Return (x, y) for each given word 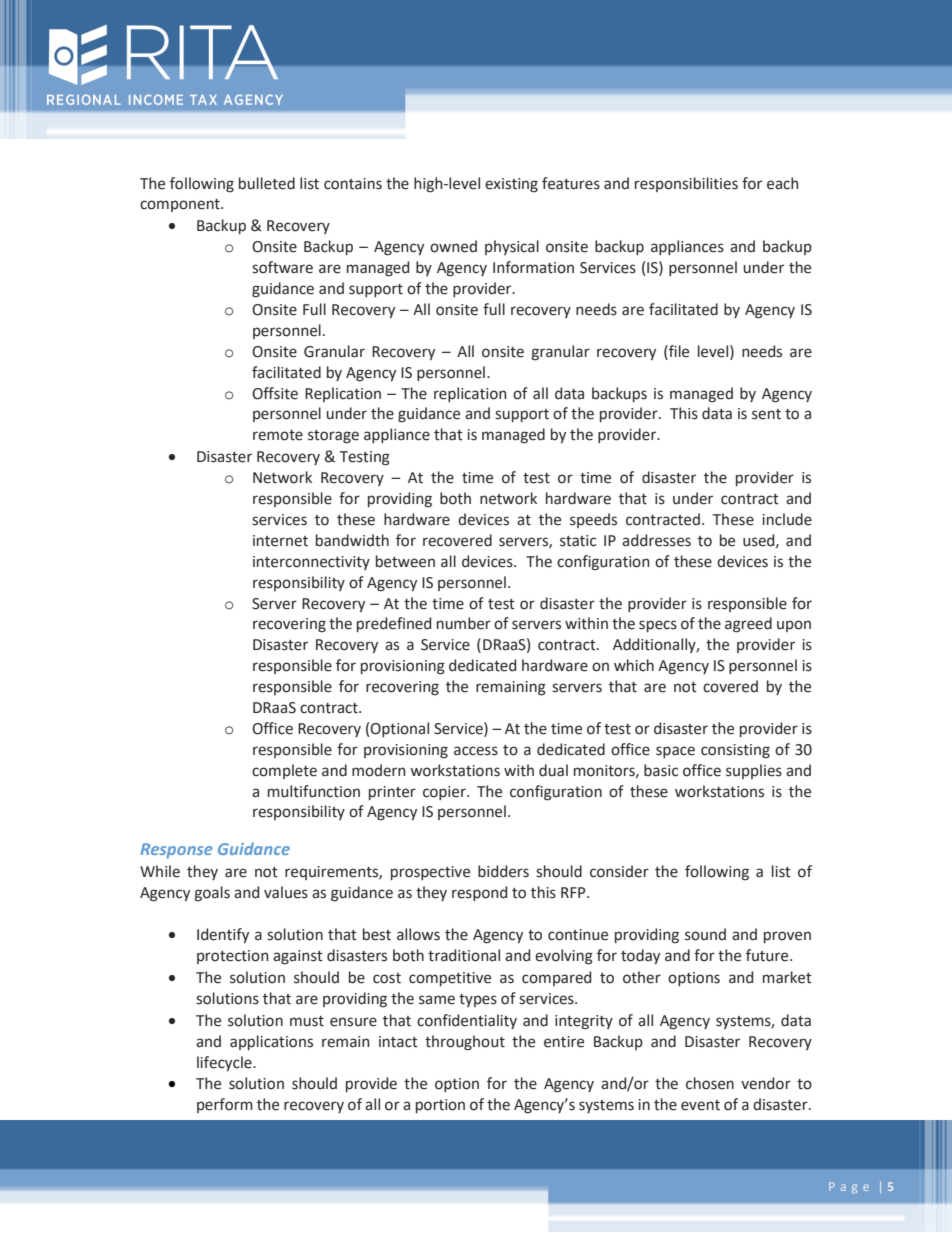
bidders (503, 871)
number (464, 623)
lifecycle (225, 1063)
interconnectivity (311, 563)
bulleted (267, 183)
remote (278, 435)
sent (766, 414)
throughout (465, 1043)
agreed (748, 625)
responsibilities (686, 184)
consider (619, 871)
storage (333, 437)
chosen (710, 1083)
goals (212, 893)
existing (511, 185)
